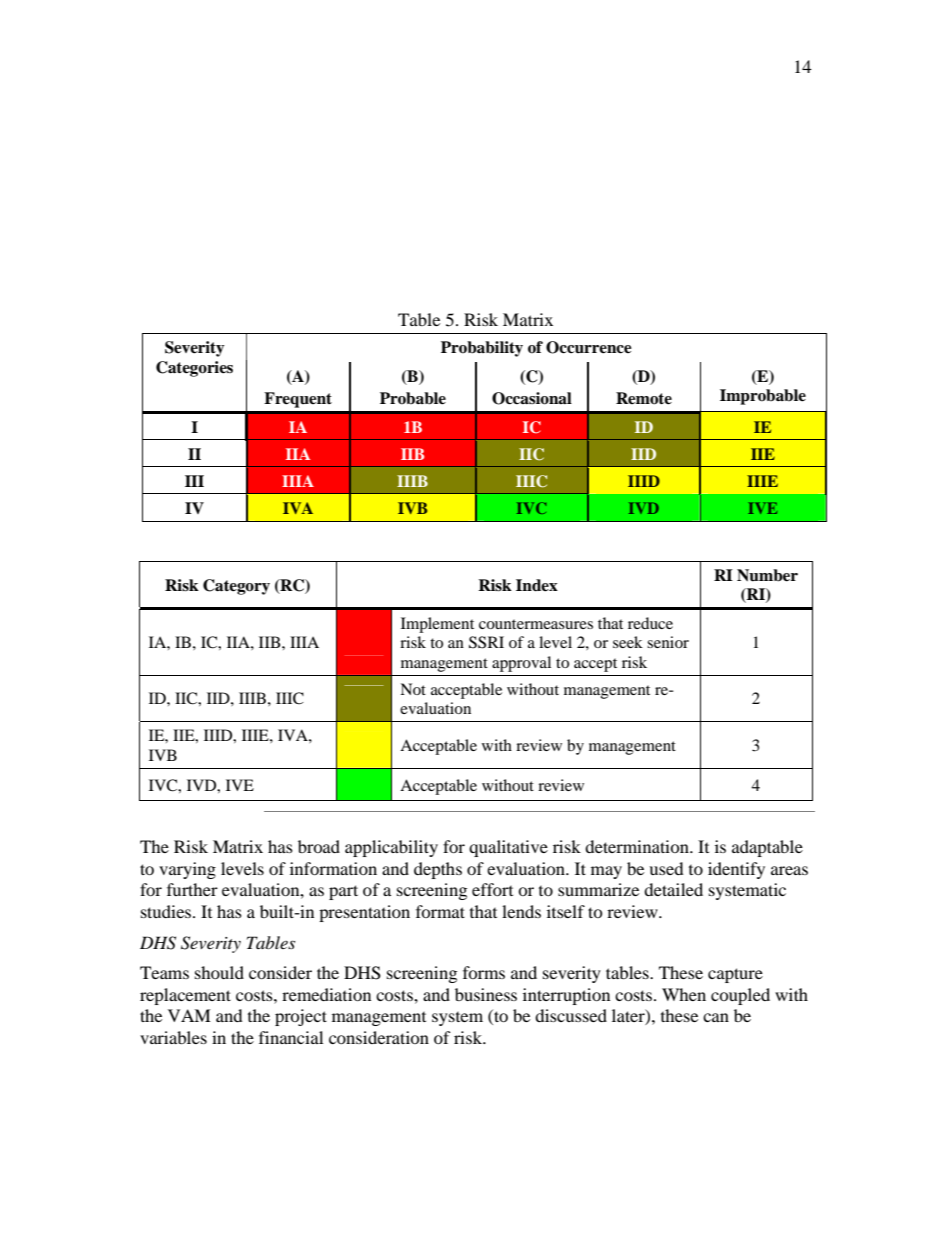  I want to click on Probability, so click(482, 349).
